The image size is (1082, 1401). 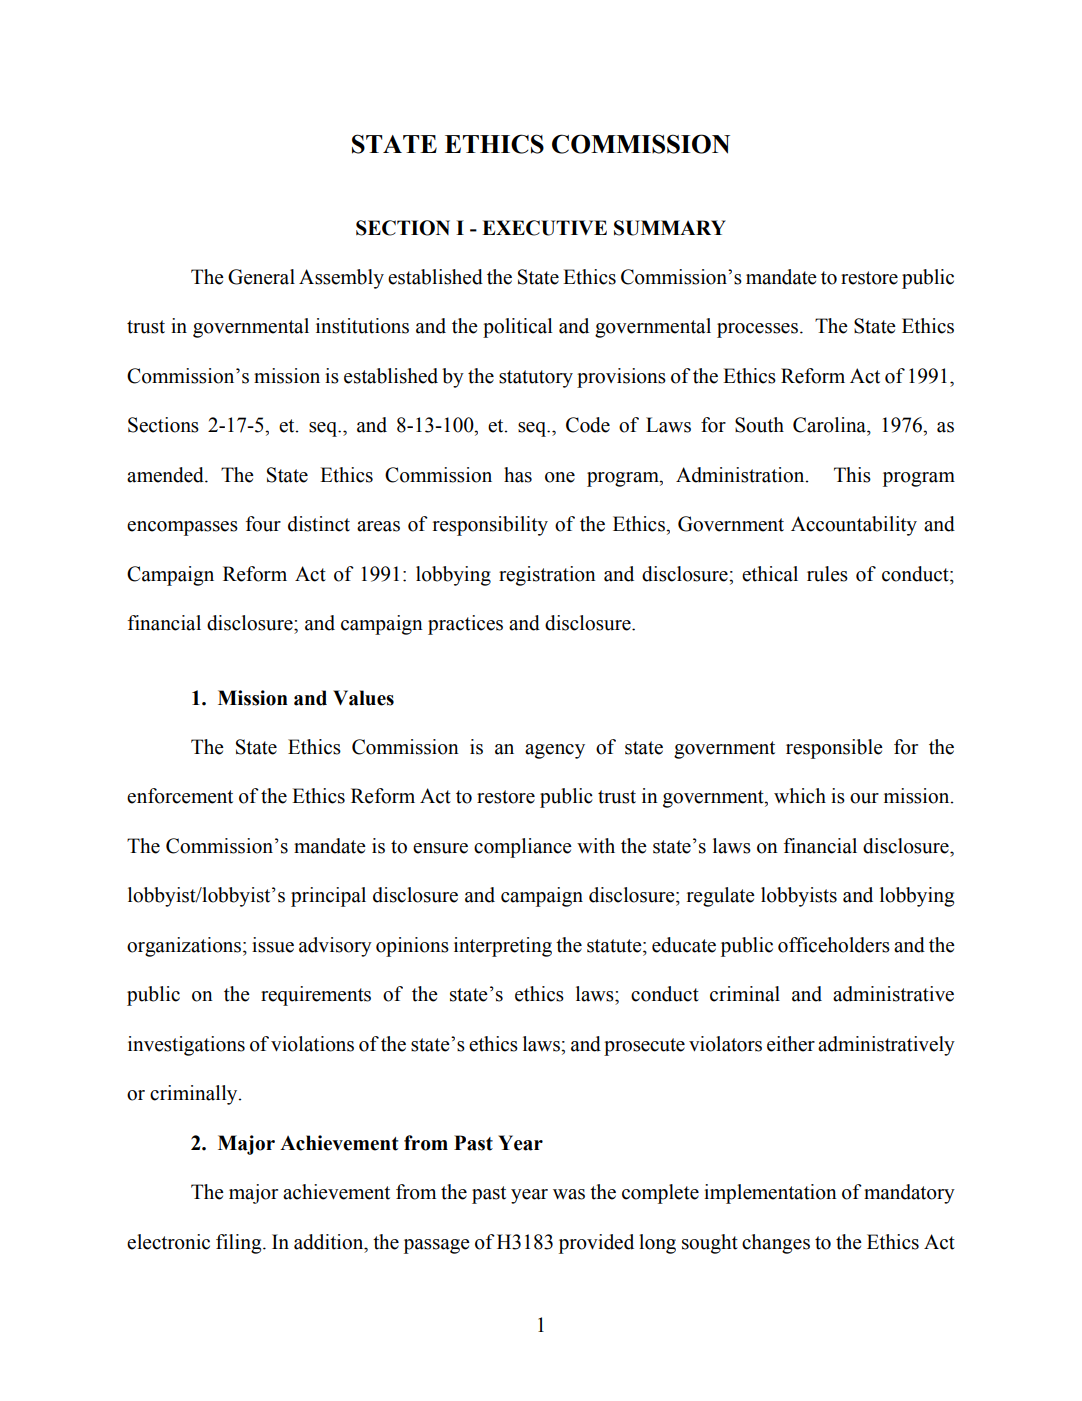 What do you see at coordinates (547, 576) in the screenshot?
I see `registration` at bounding box center [547, 576].
